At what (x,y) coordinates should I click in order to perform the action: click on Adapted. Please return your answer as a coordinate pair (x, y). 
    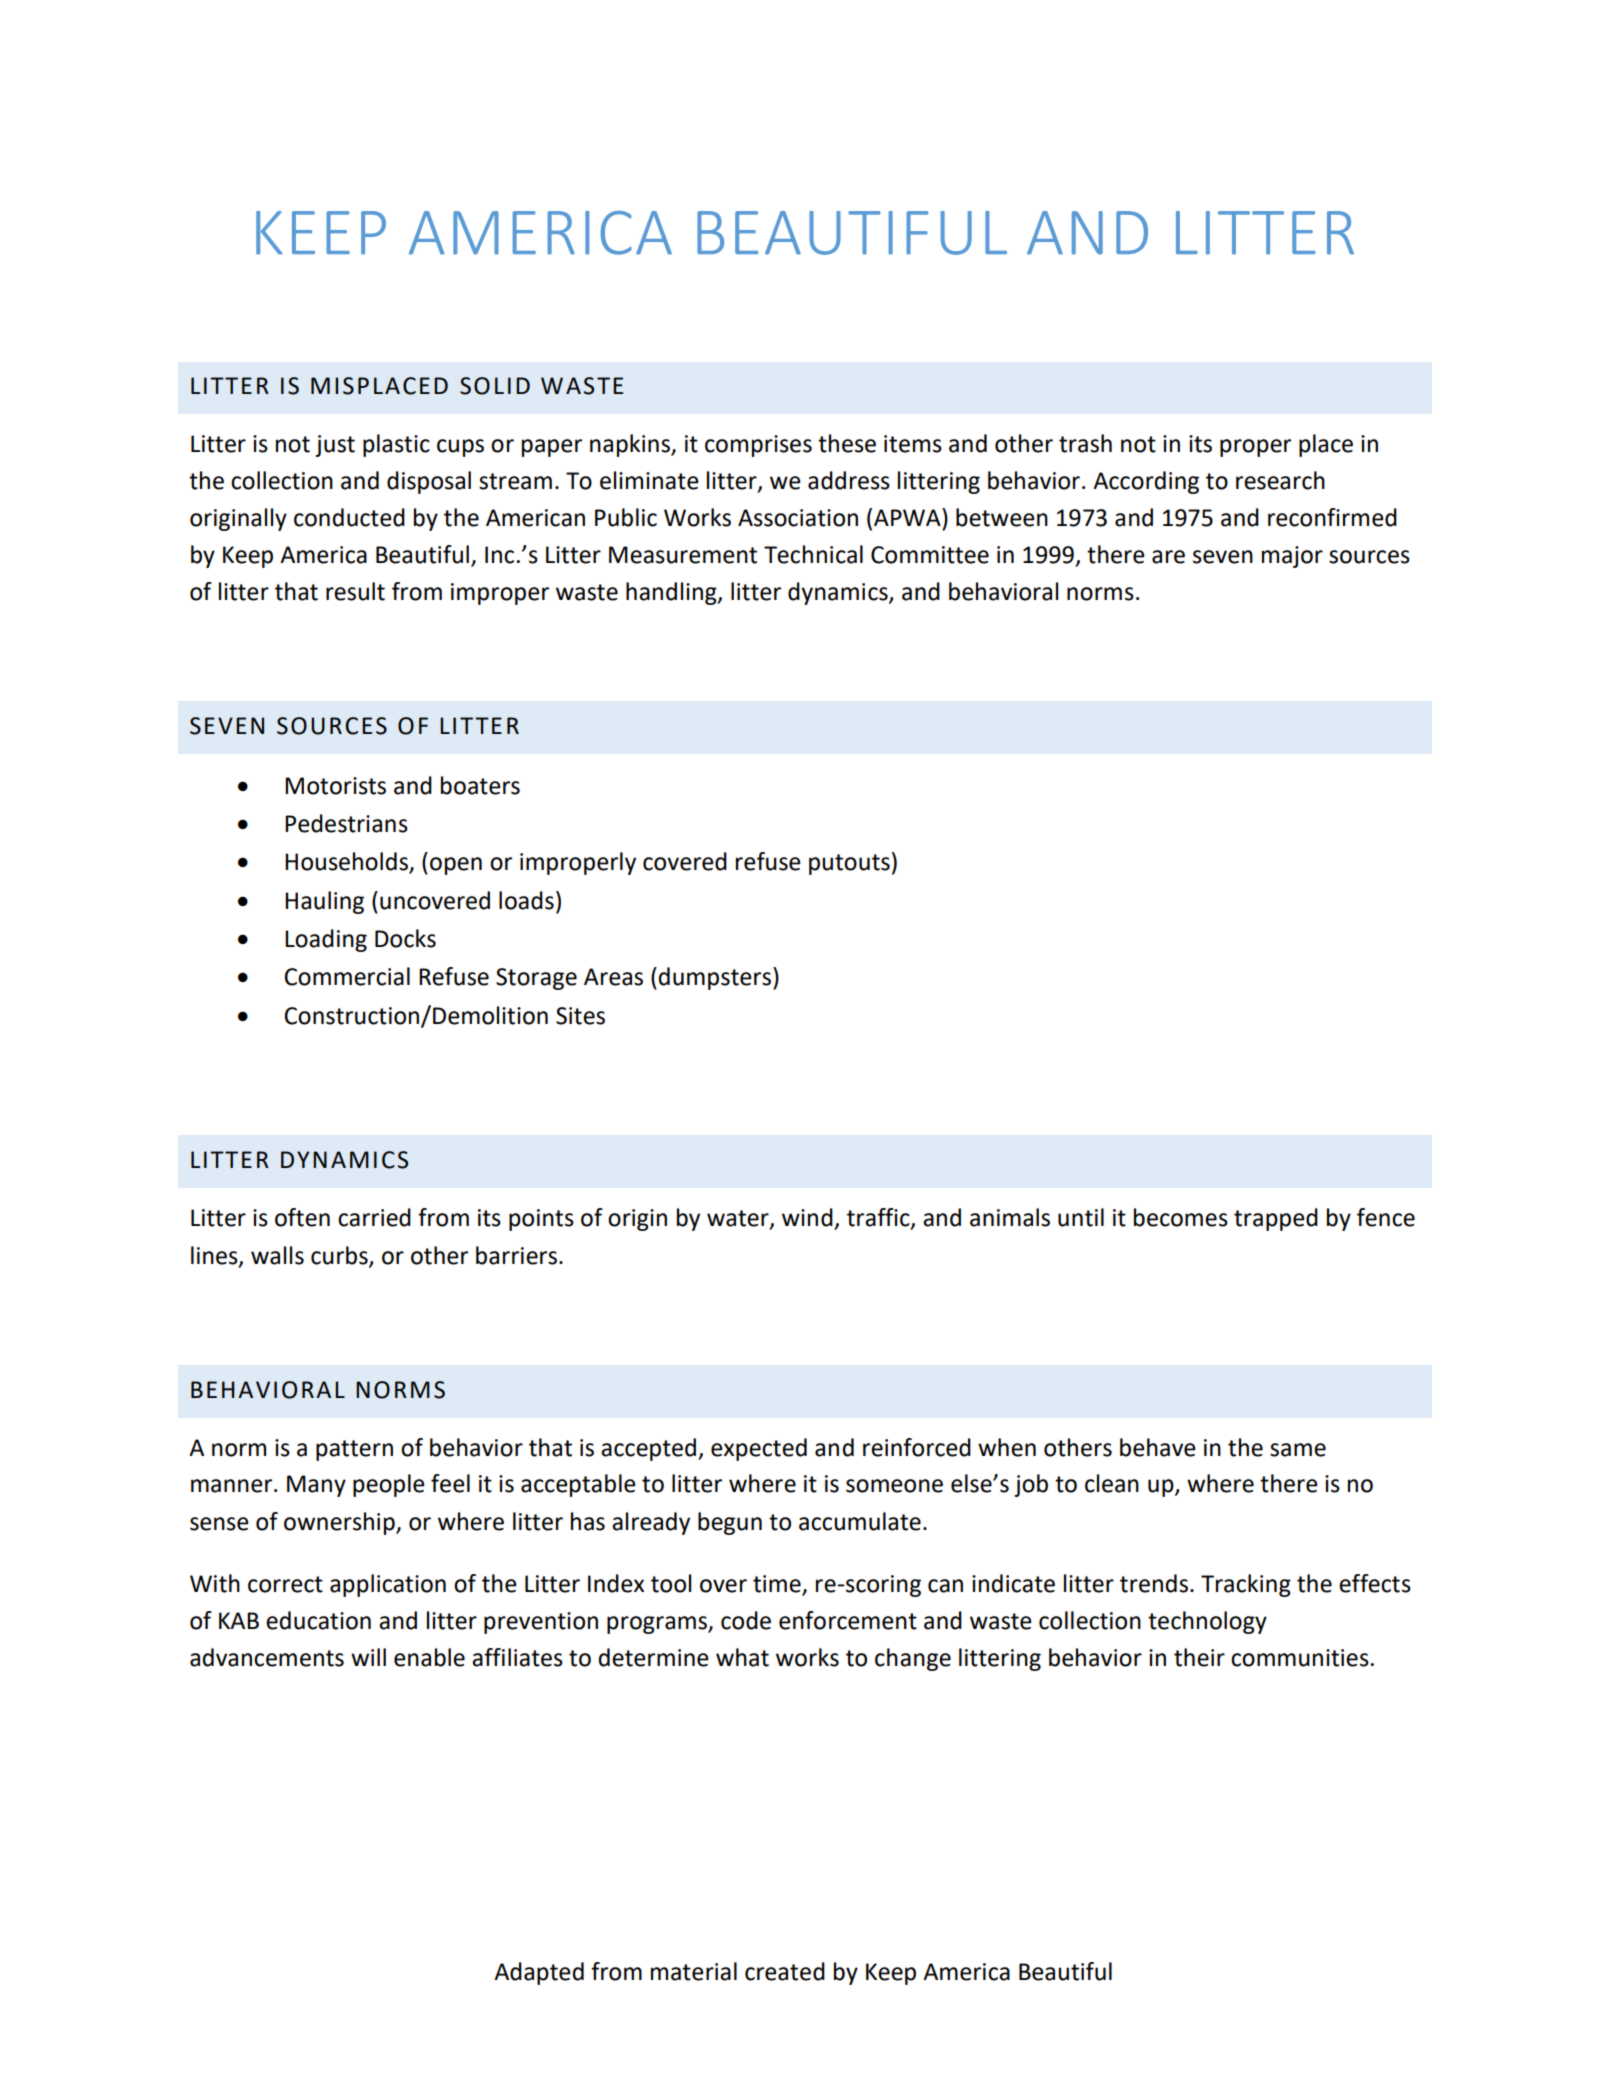
    Looking at the image, I should click on (539, 1973).
